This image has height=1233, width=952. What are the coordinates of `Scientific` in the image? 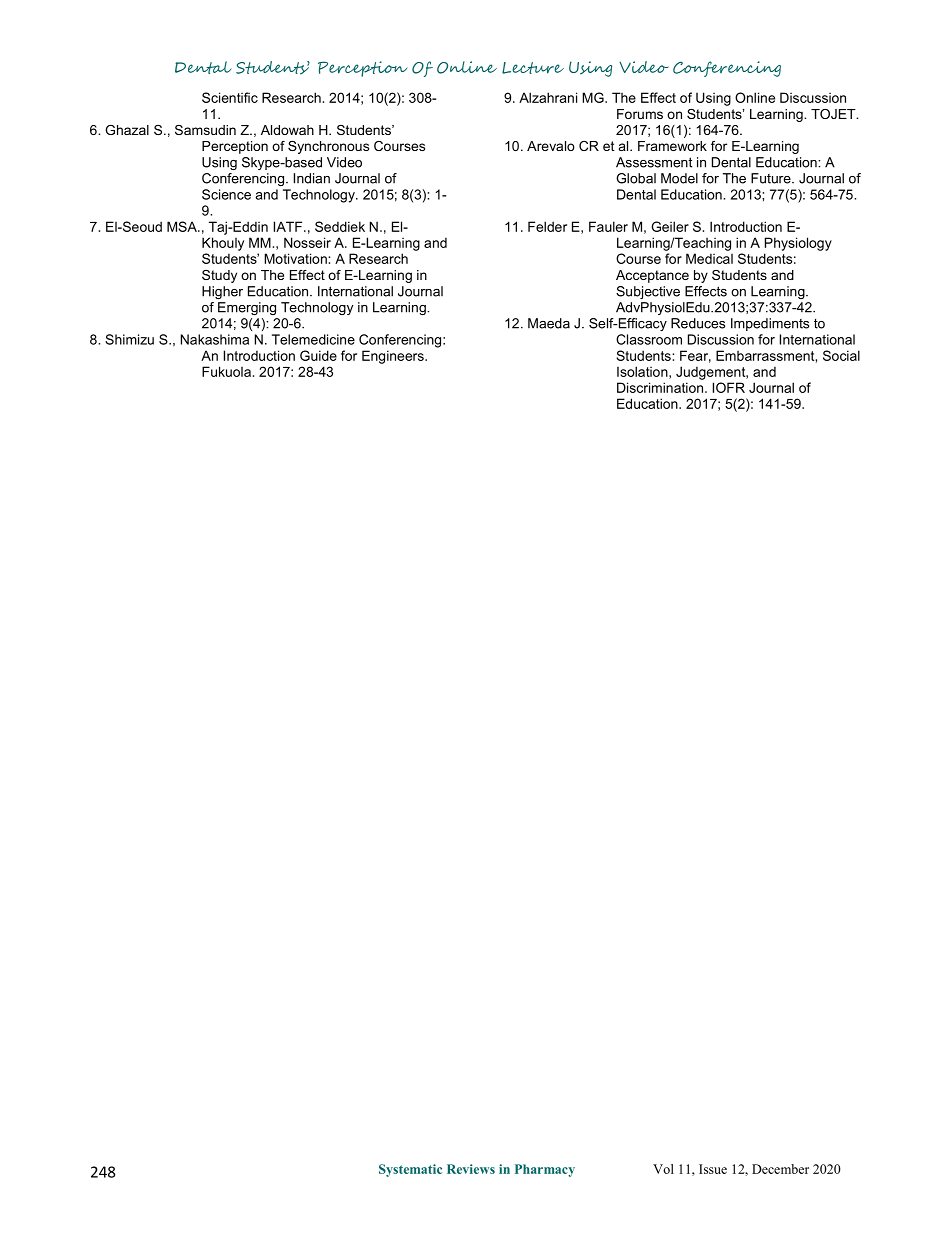 It's located at (230, 97).
